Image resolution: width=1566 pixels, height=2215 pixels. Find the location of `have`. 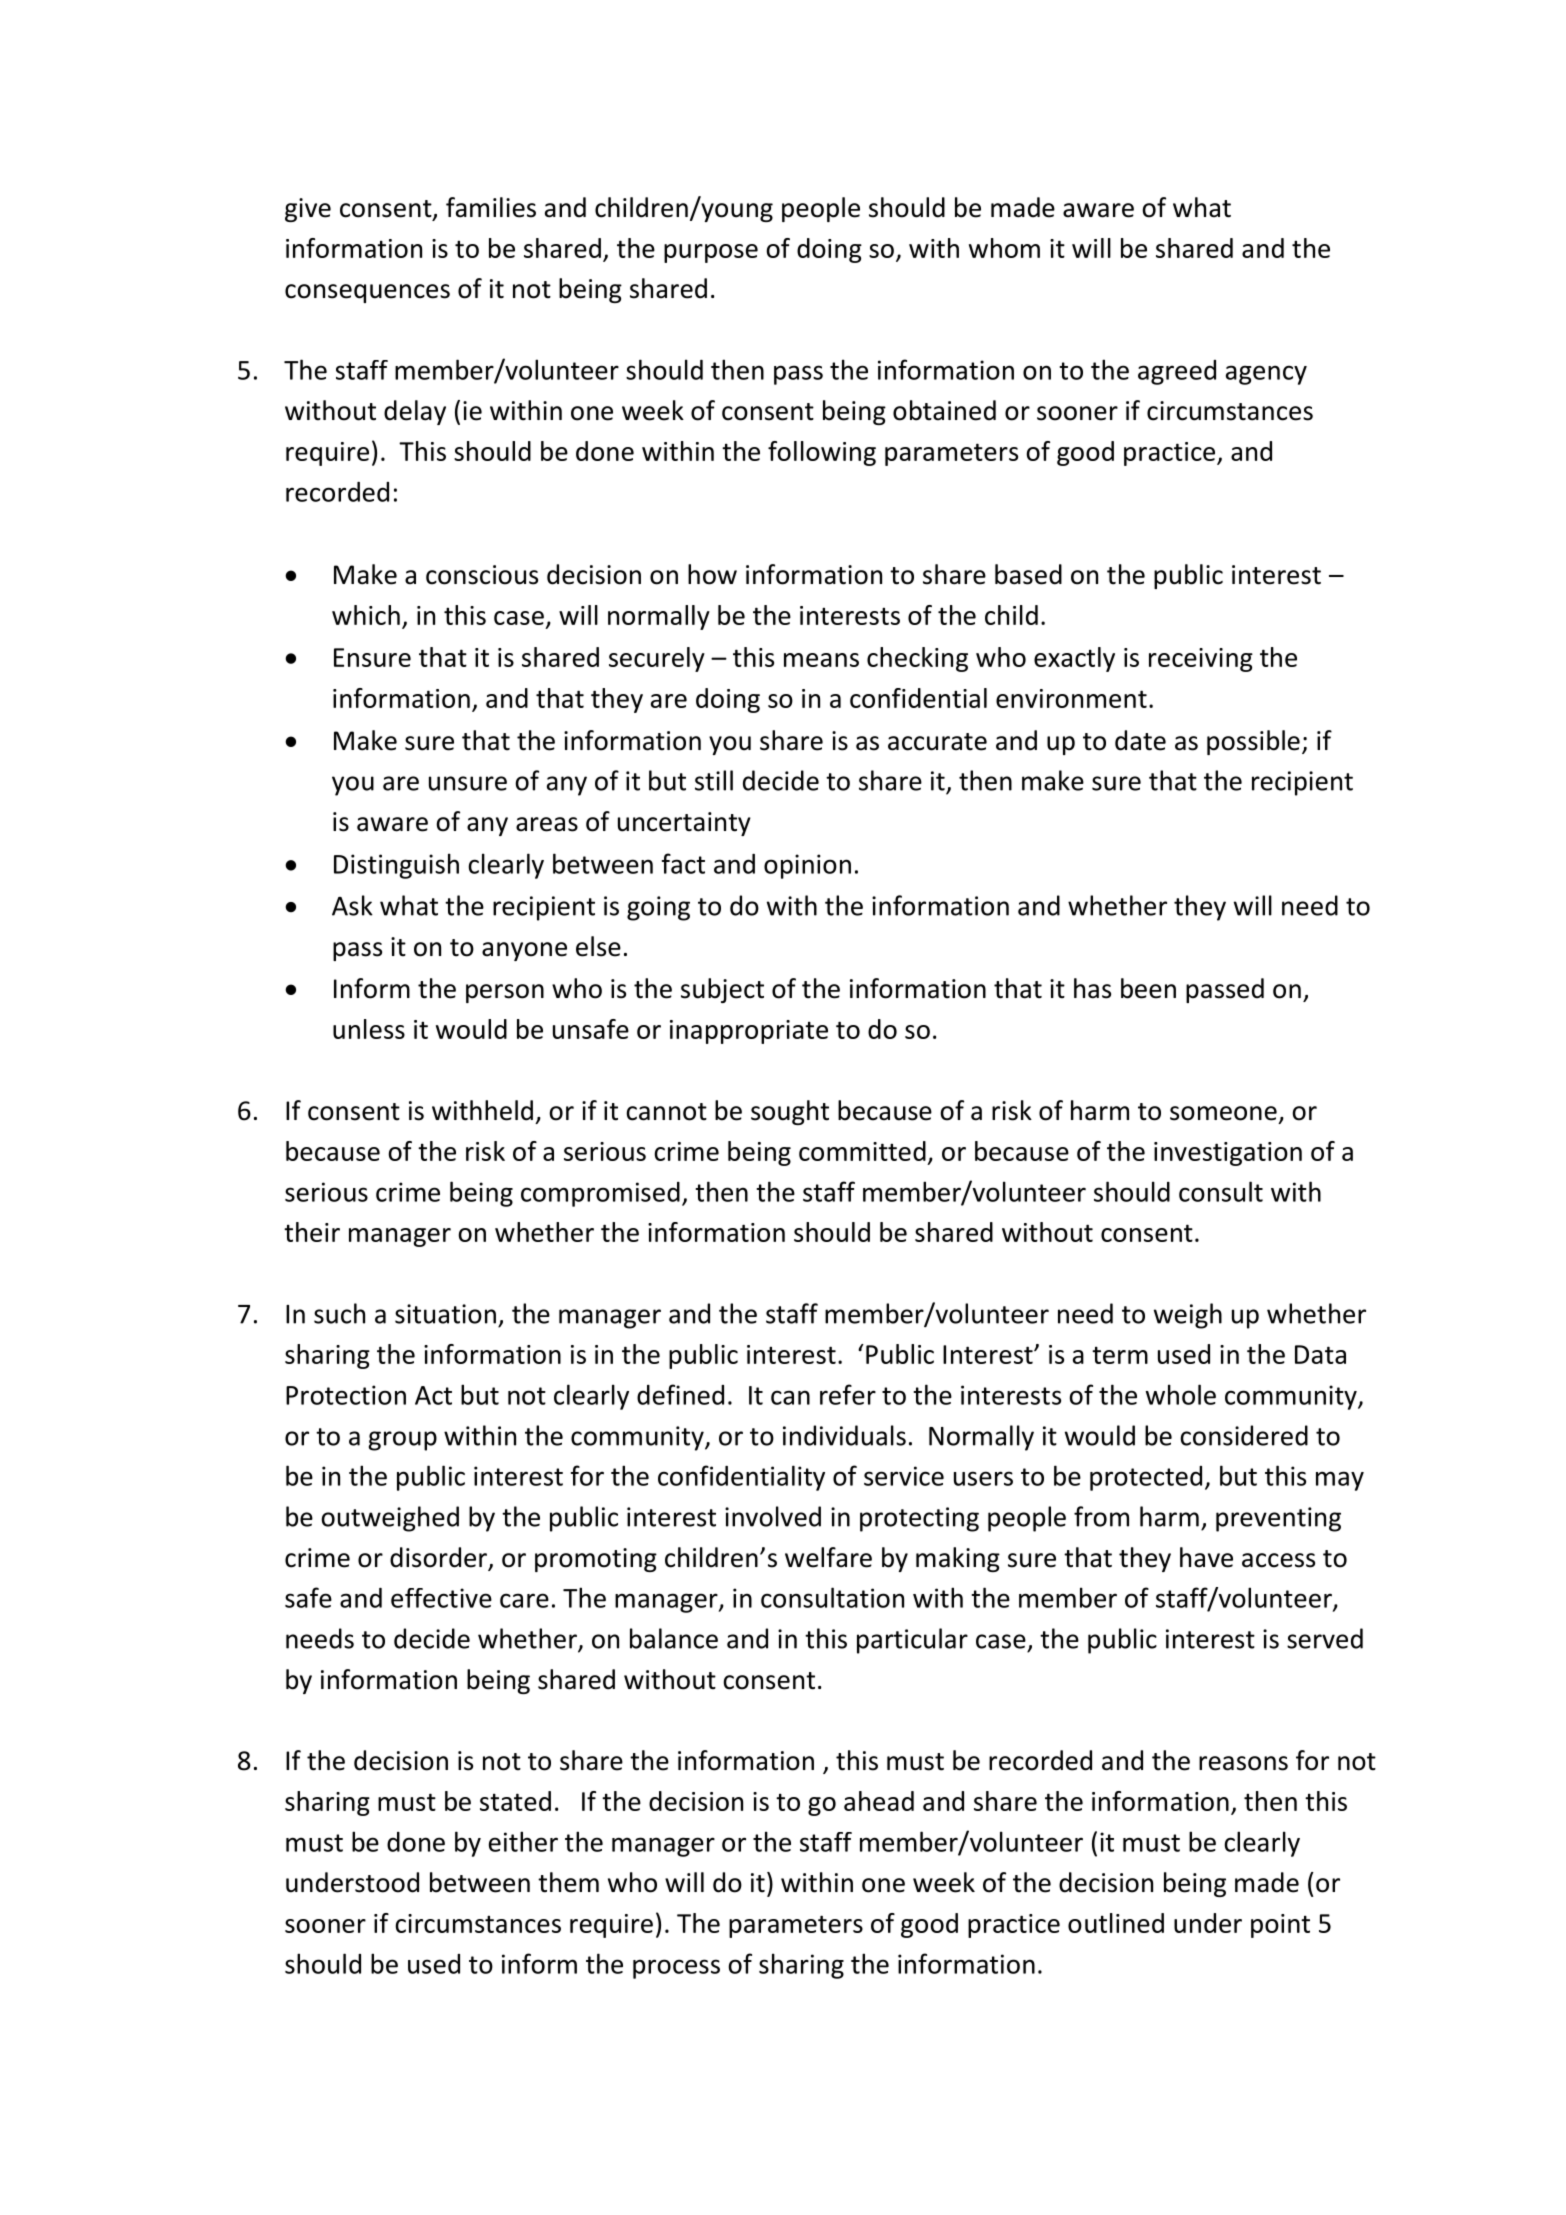

have is located at coordinates (1206, 1557).
